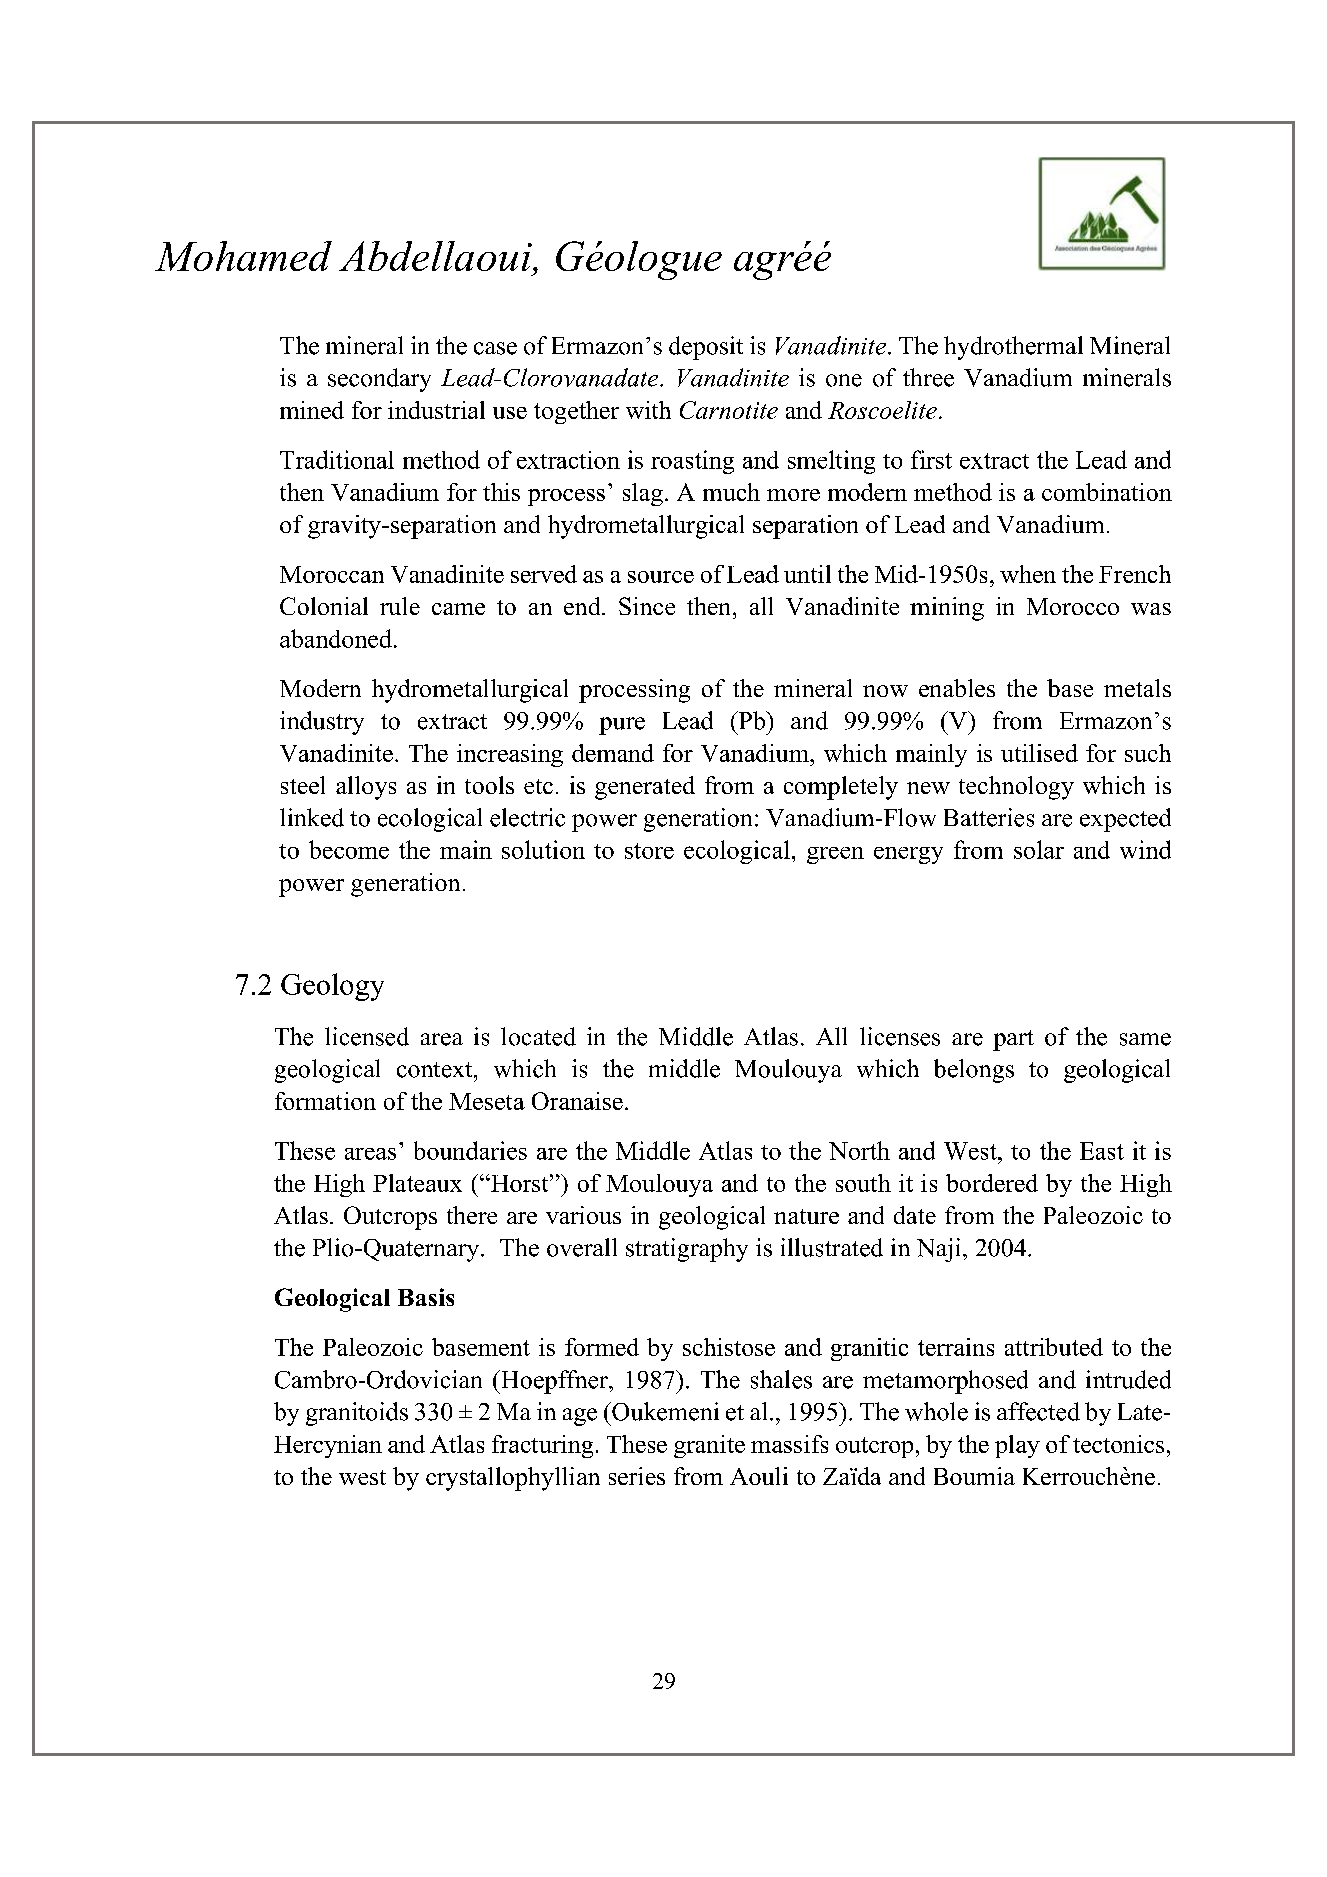  I want to click on hydrothermal, so click(1013, 348).
